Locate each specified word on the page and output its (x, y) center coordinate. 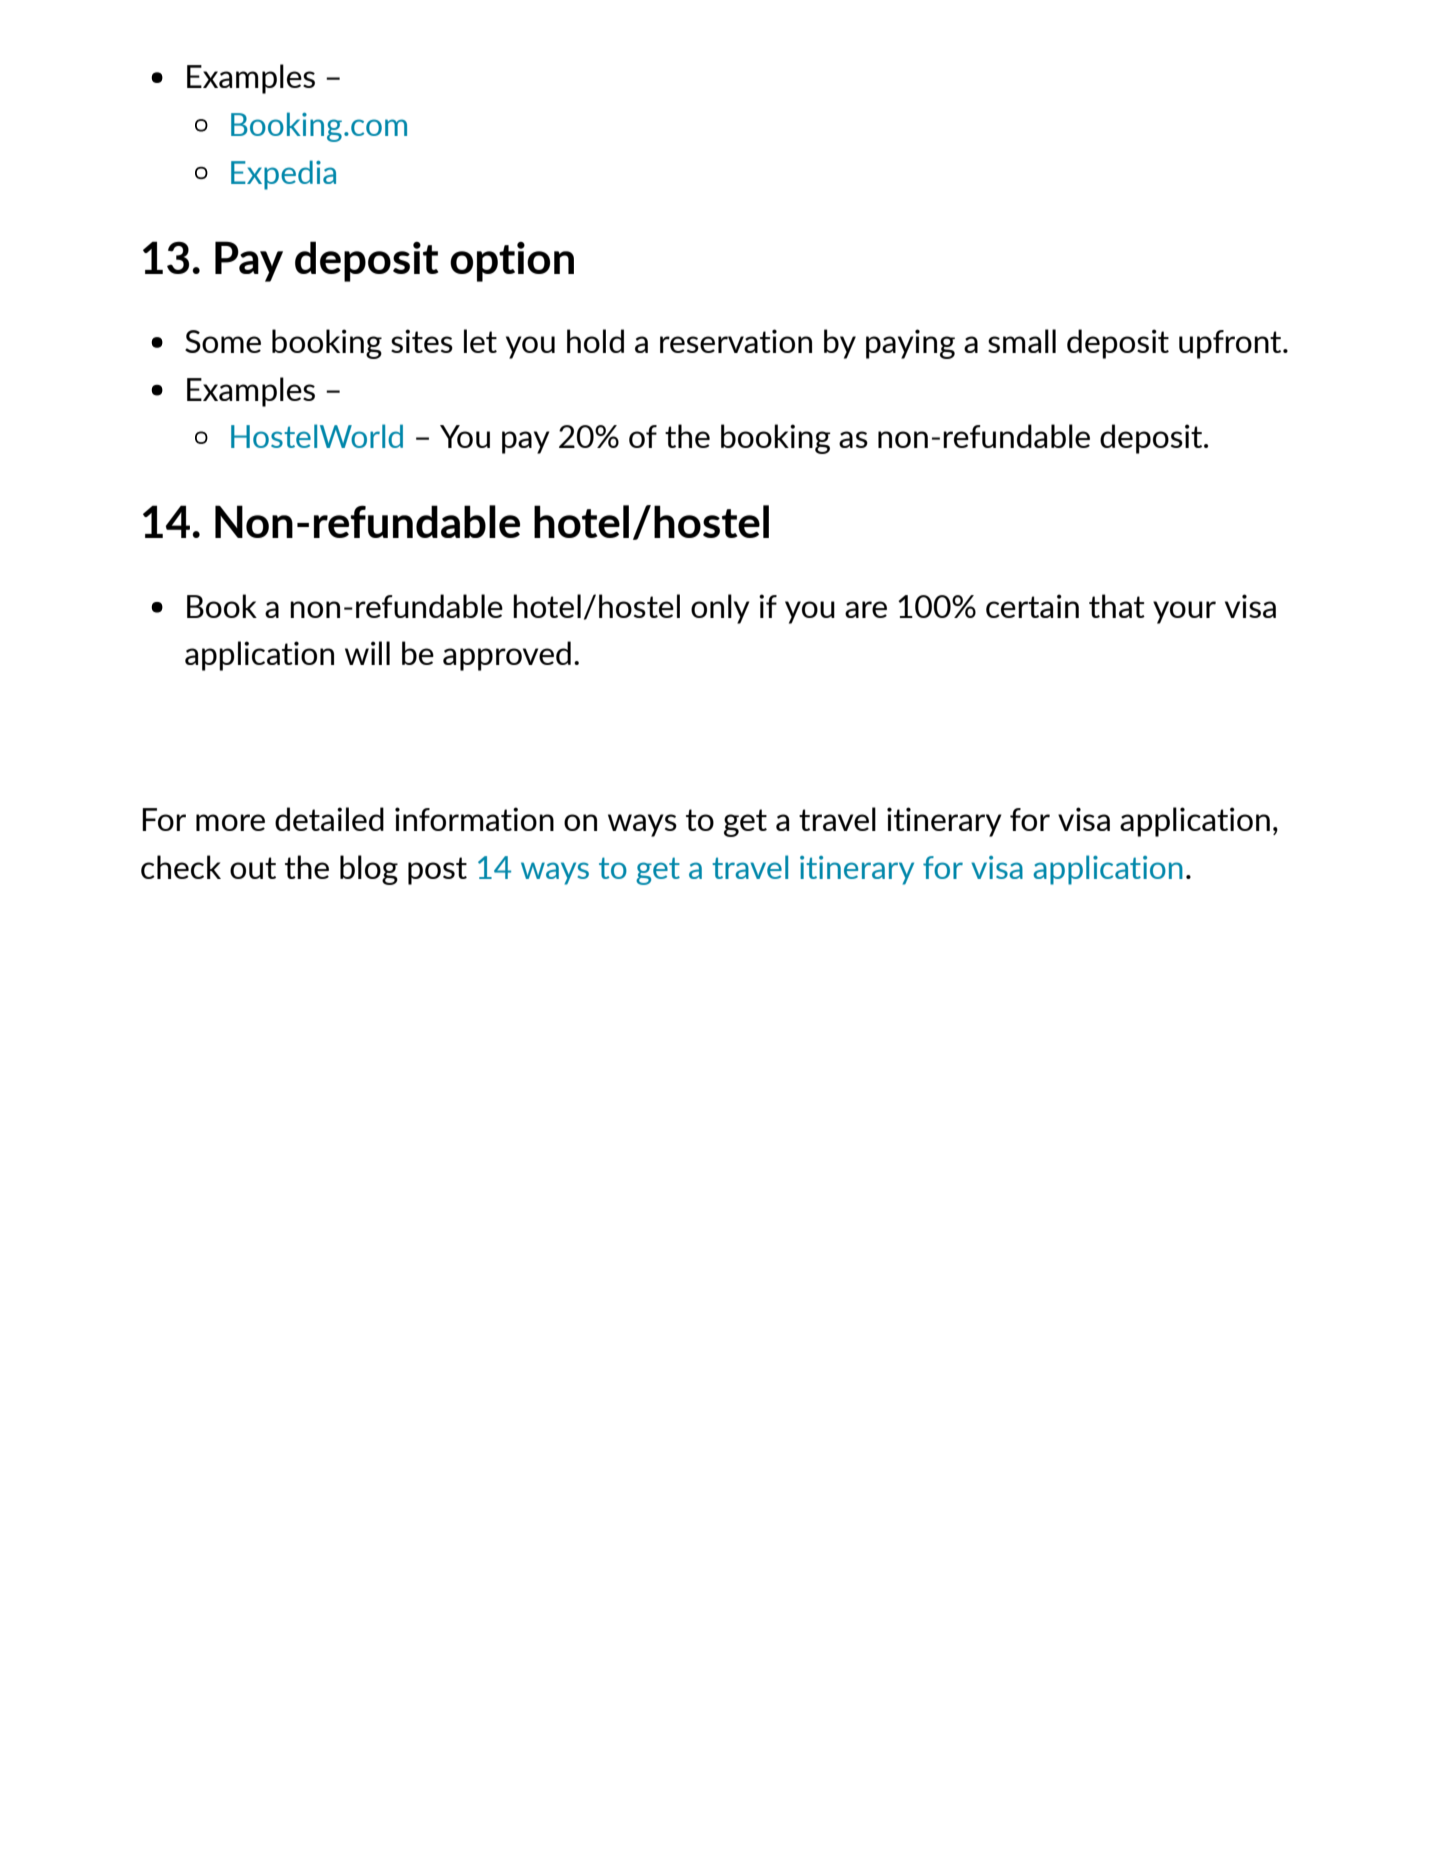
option (512, 262)
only (720, 609)
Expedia (283, 175)
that (1117, 606)
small (1022, 341)
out (253, 868)
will (367, 653)
